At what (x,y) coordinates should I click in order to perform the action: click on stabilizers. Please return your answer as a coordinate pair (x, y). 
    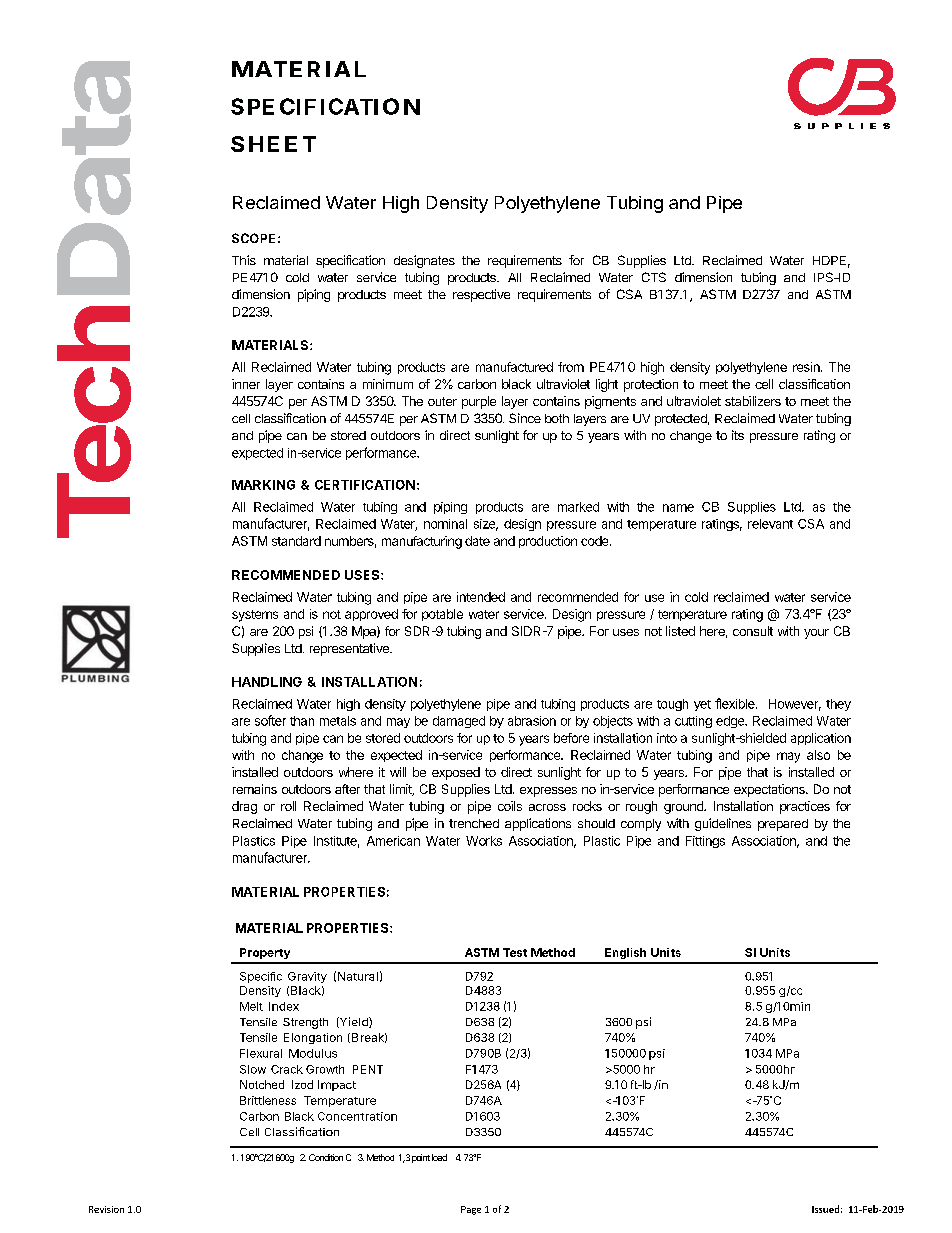
    Looking at the image, I should click on (753, 401).
